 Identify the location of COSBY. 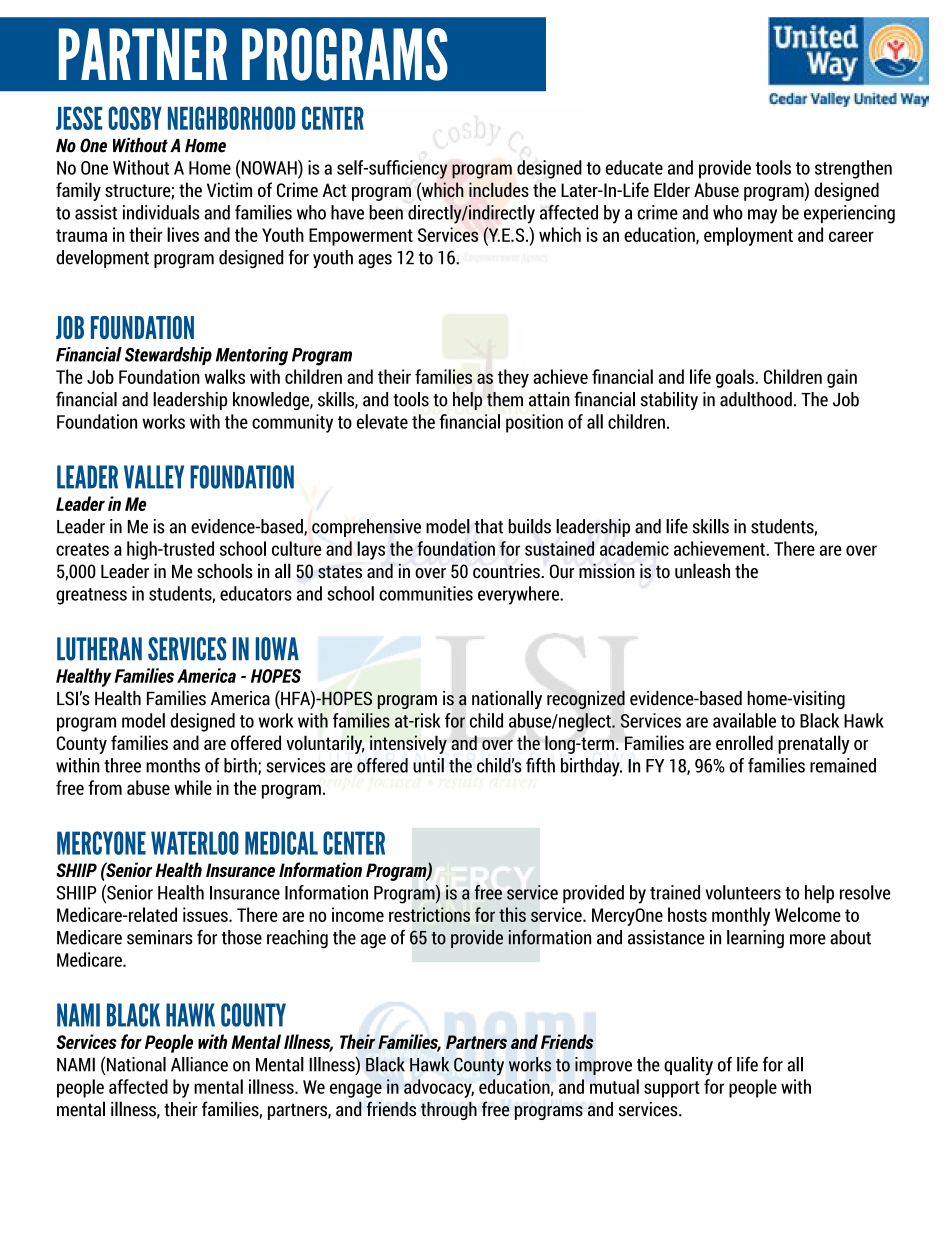
(135, 118).
